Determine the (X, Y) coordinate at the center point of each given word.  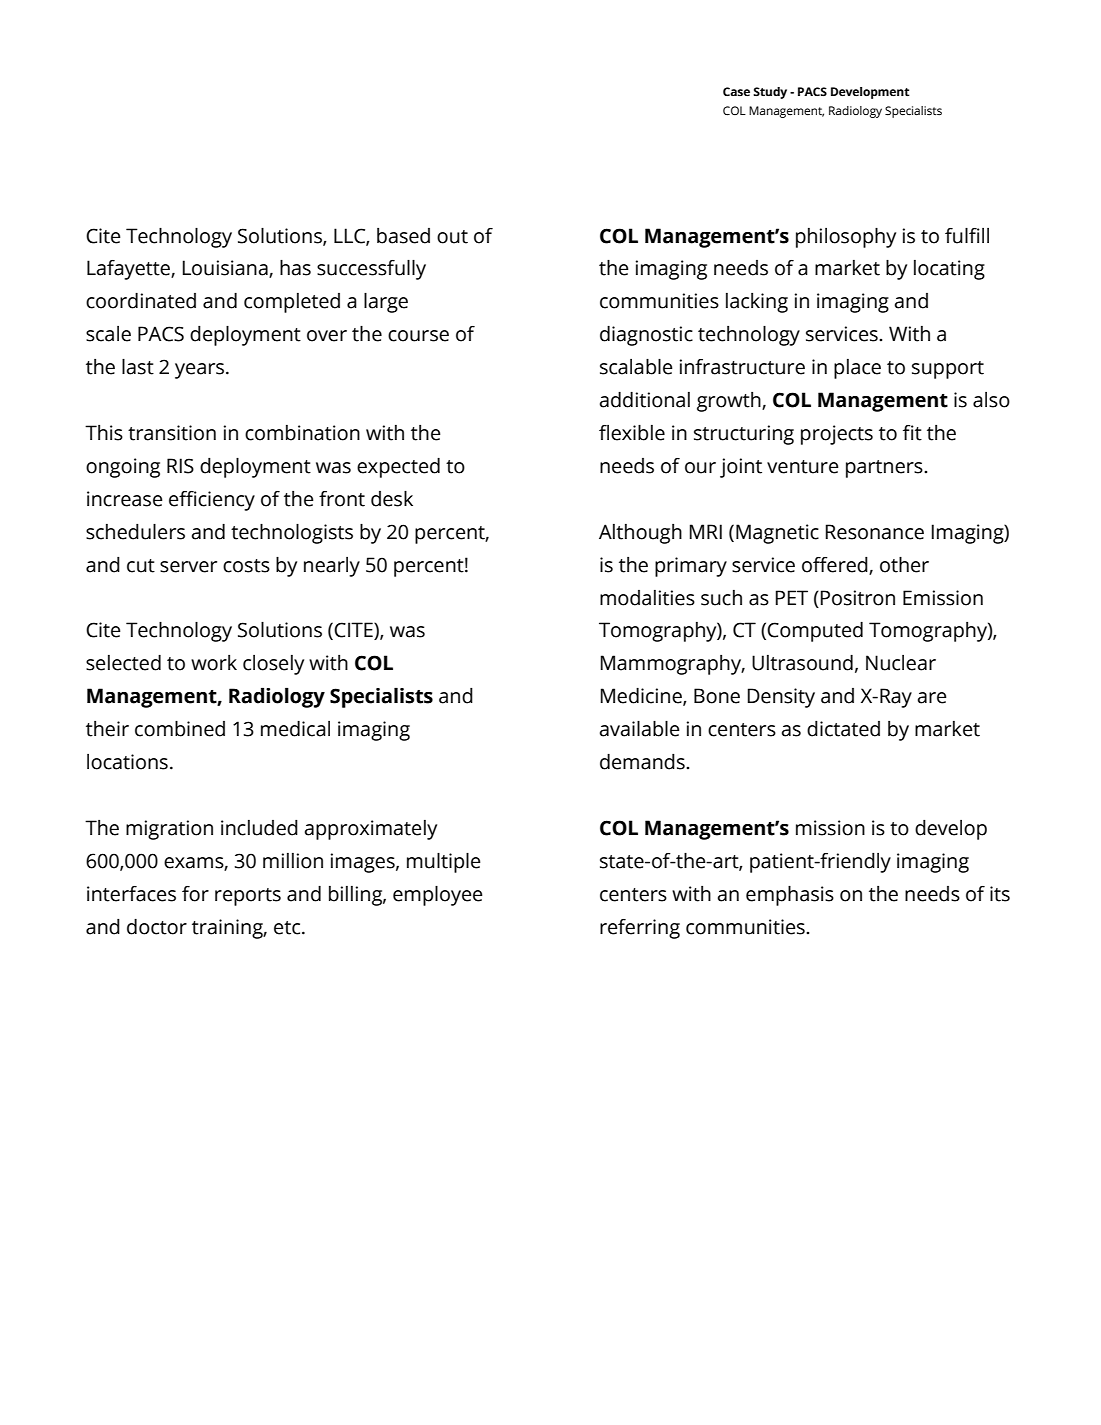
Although (640, 534)
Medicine (642, 697)
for (195, 894)
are (932, 698)
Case (736, 91)
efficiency (212, 501)
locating (949, 270)
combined (180, 729)
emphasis (790, 896)
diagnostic (646, 336)
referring (640, 929)
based (403, 236)
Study (770, 93)
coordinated (141, 301)
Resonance (875, 532)
